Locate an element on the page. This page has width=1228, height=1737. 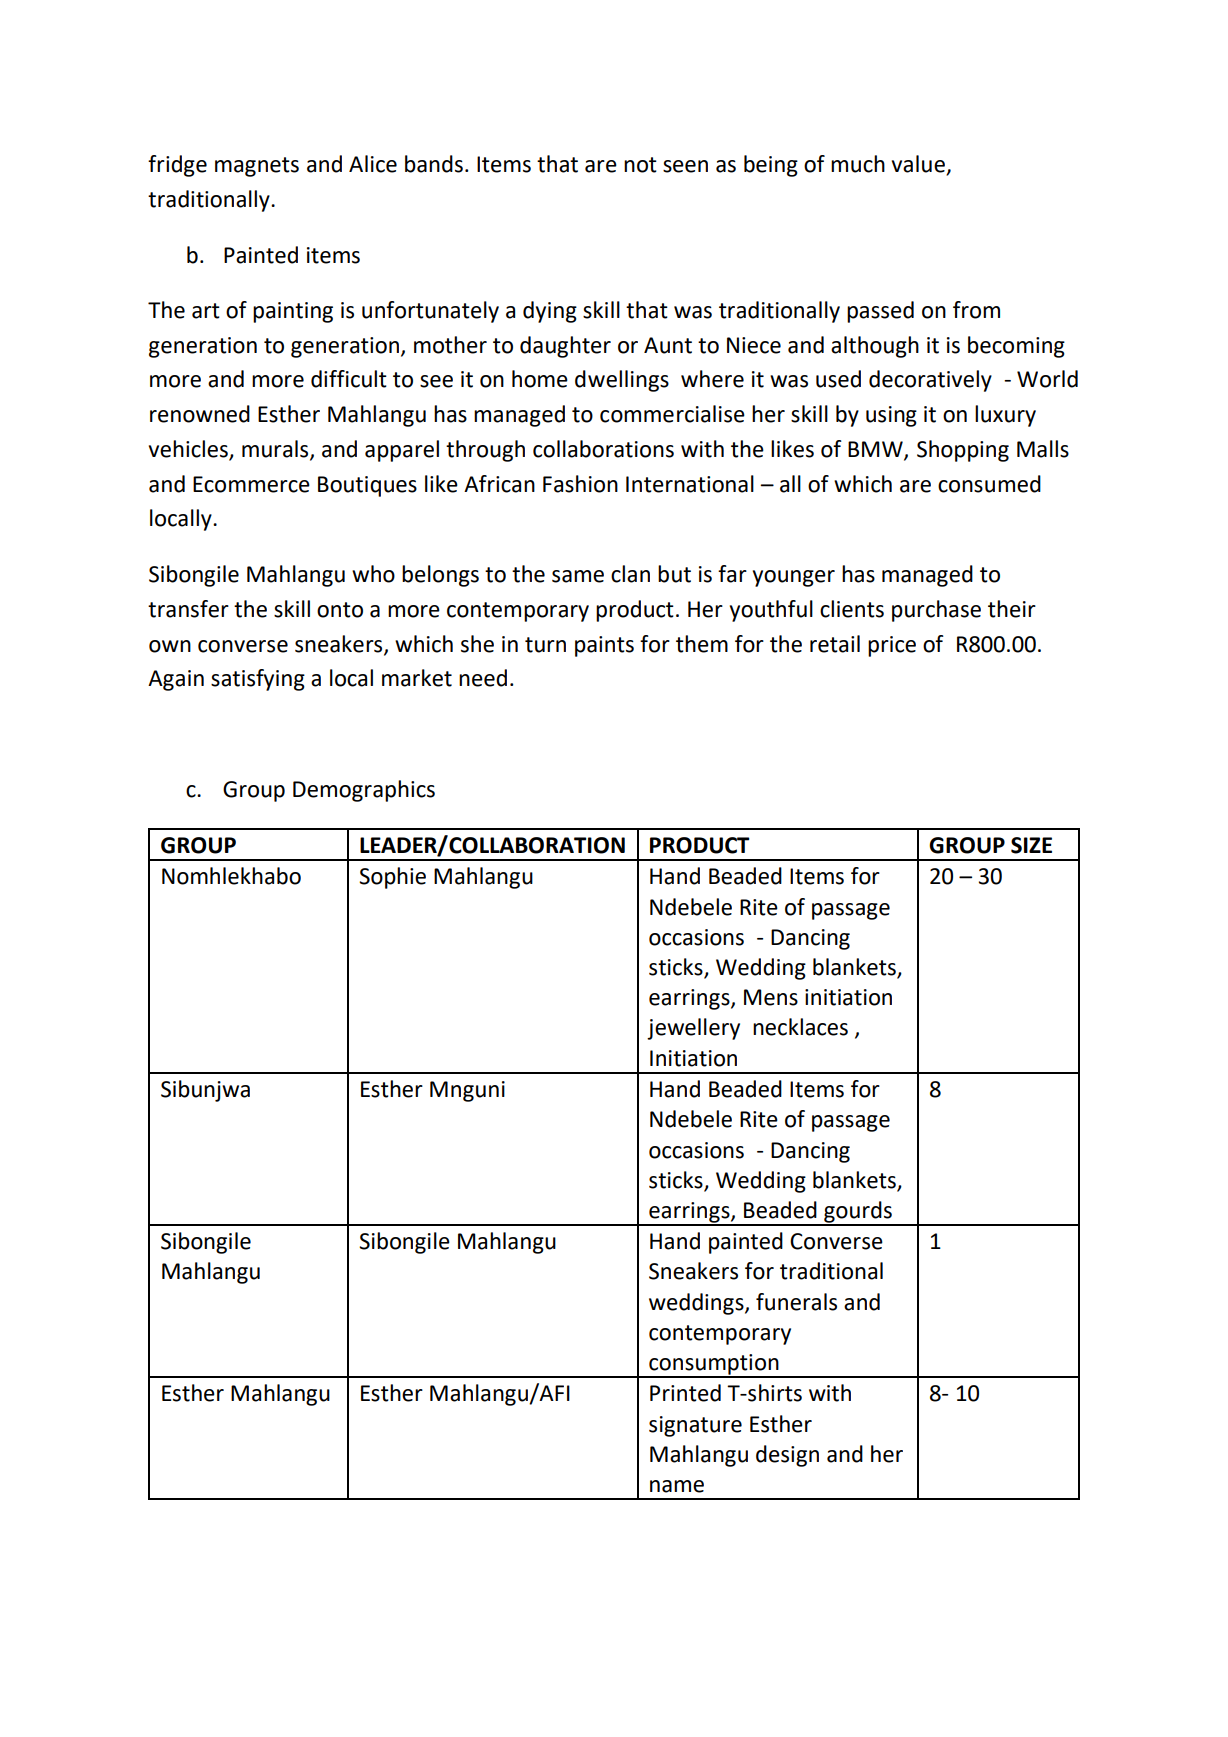
Mens is located at coordinates (771, 997).
